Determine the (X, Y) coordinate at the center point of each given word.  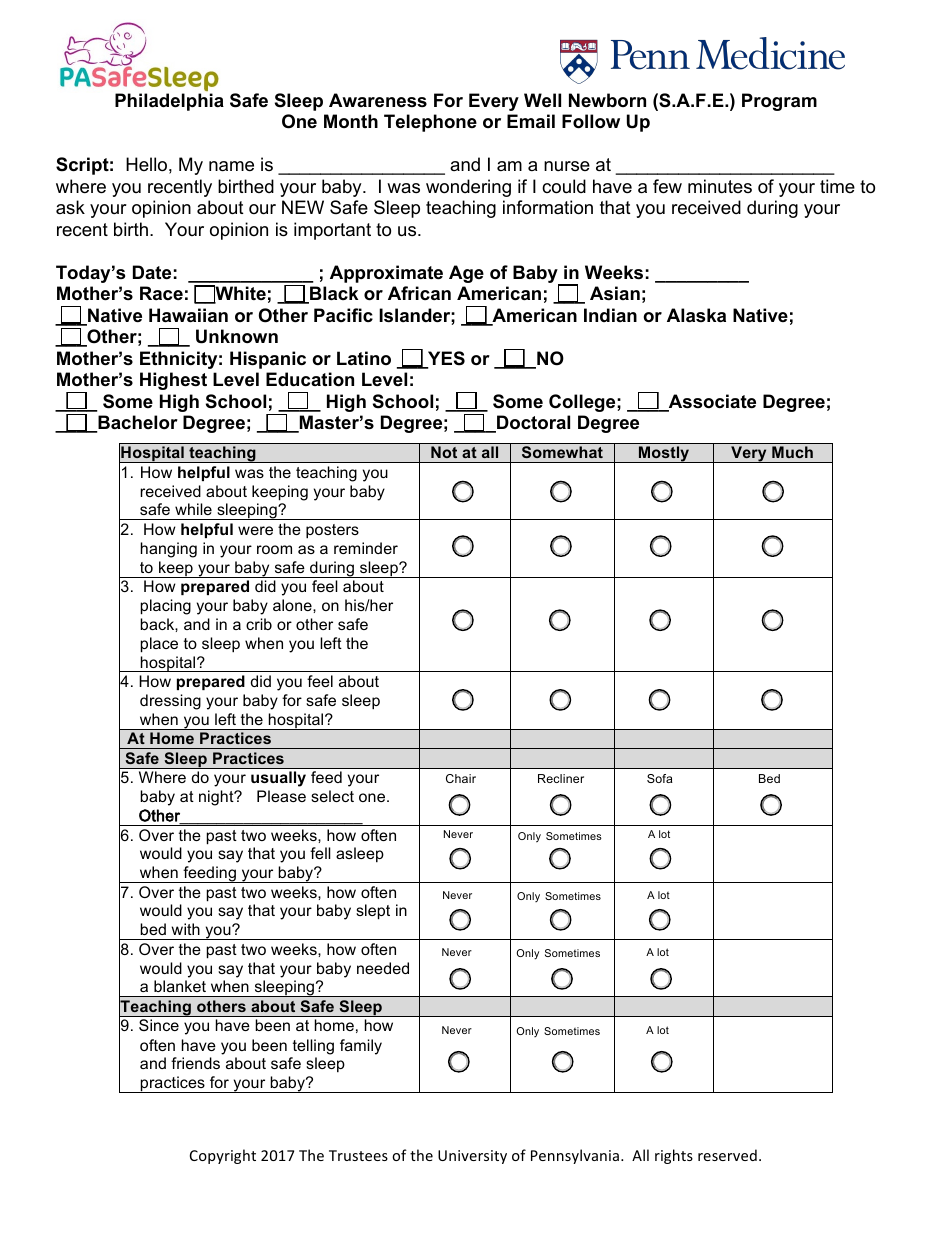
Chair (461, 778)
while (193, 509)
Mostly (664, 454)
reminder (366, 548)
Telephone (430, 123)
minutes (720, 186)
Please (281, 796)
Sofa (660, 778)
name (231, 166)
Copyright (223, 1156)
